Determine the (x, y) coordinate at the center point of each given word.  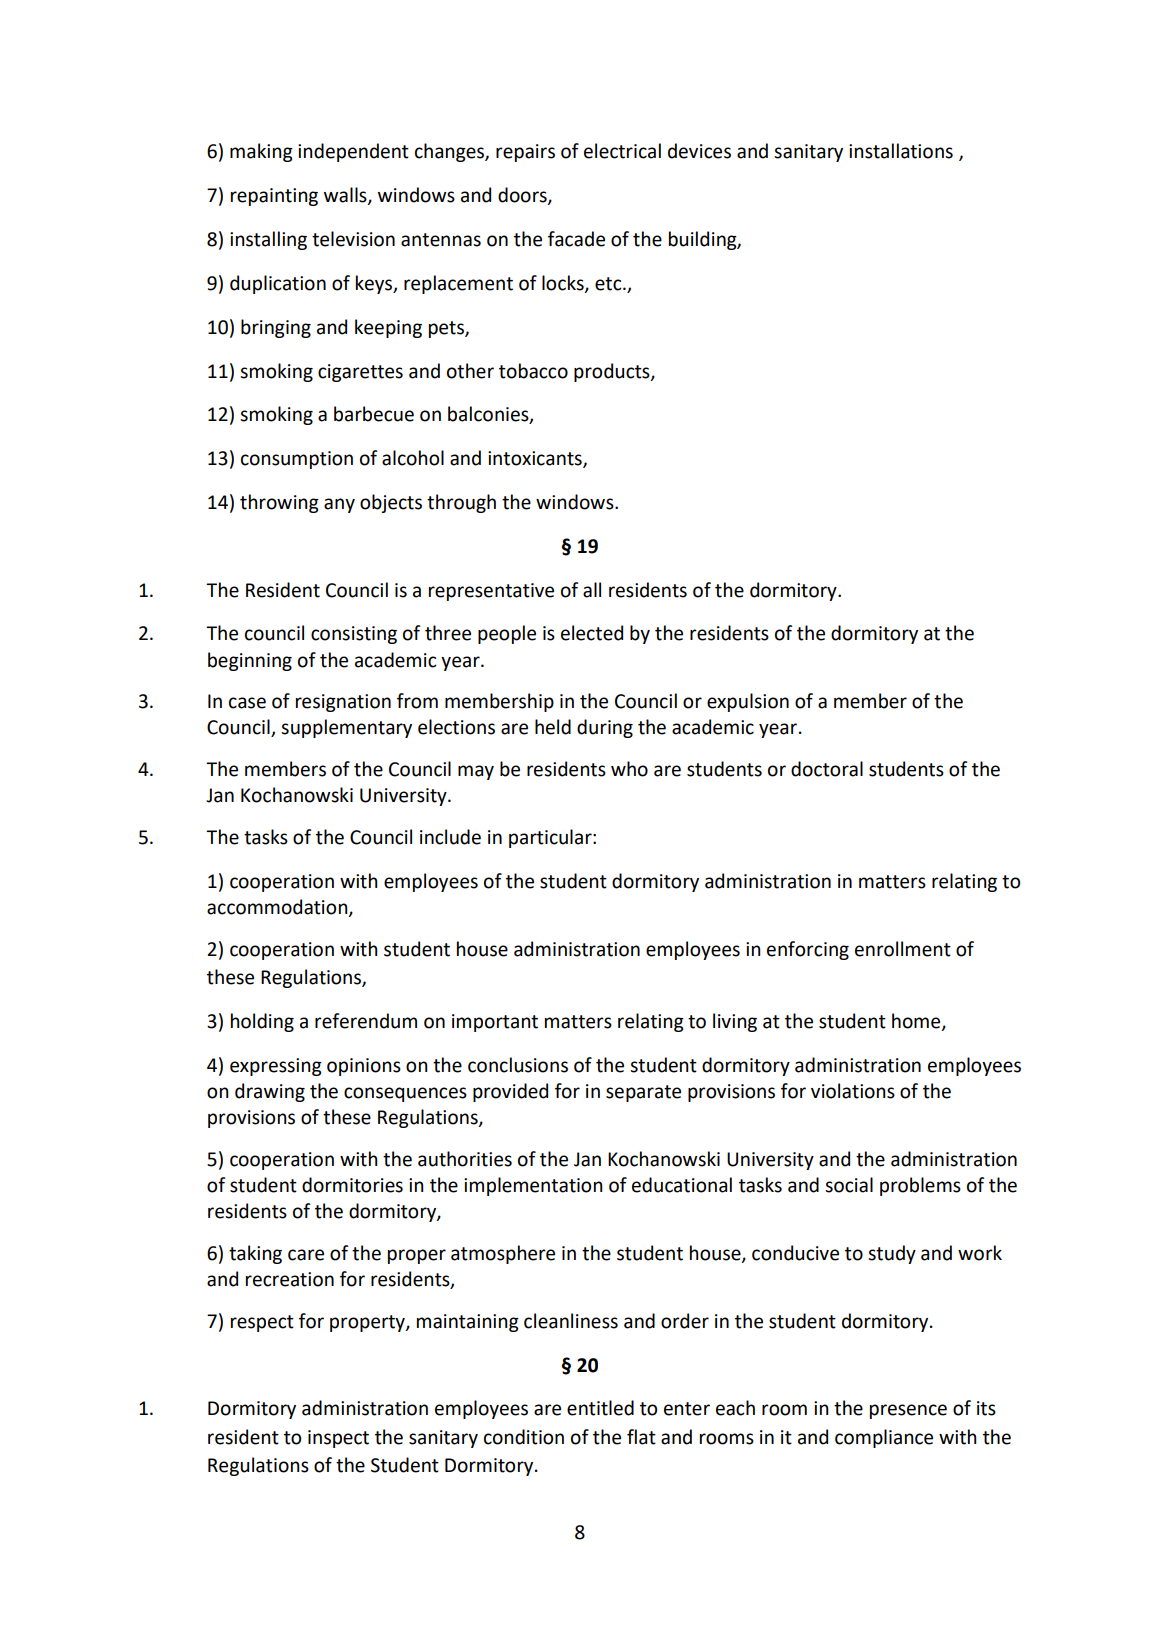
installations (901, 151)
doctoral (827, 769)
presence (908, 1411)
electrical (622, 151)
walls (346, 196)
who (629, 769)
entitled (600, 1408)
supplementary (346, 728)
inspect (338, 1439)
